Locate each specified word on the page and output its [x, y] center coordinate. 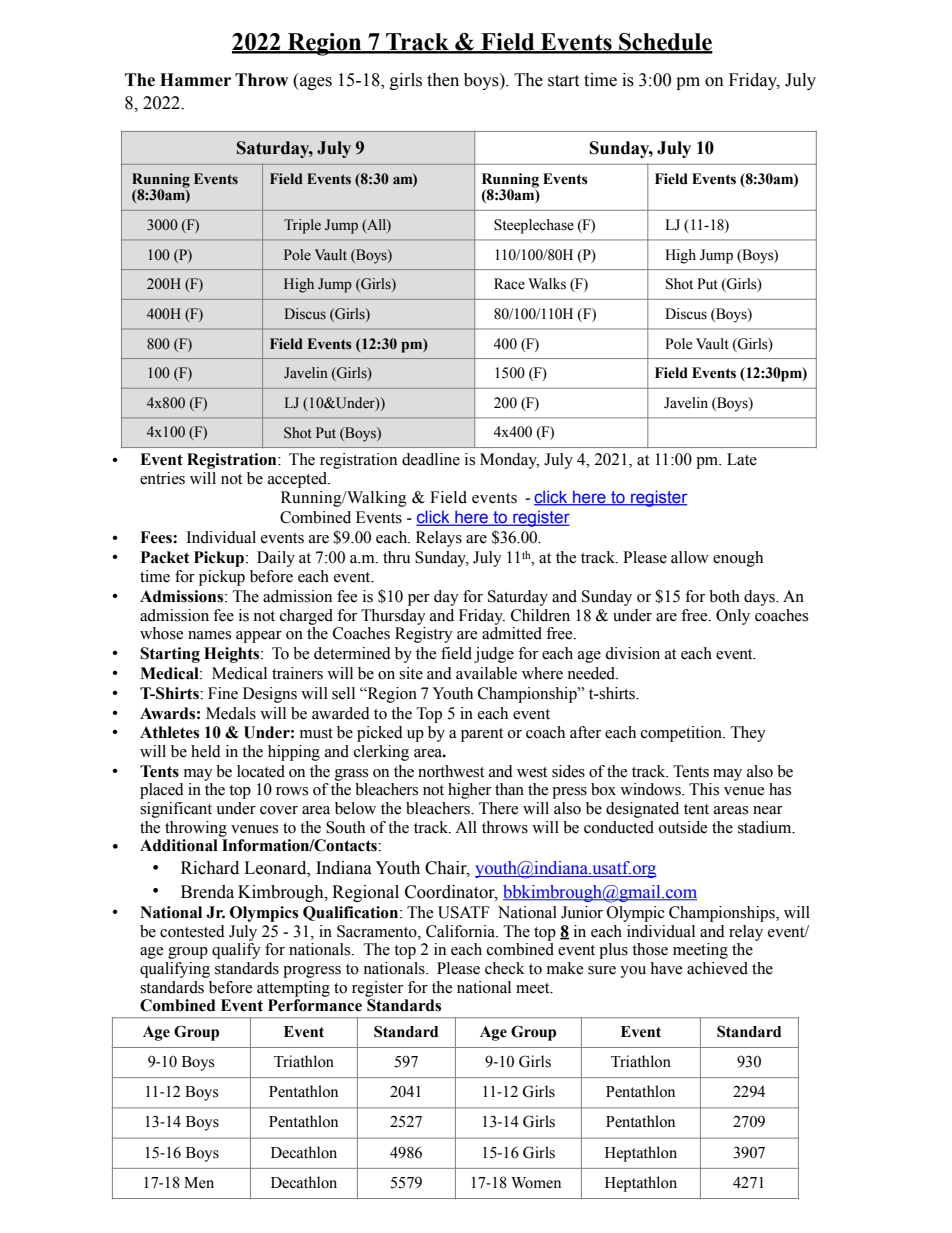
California [462, 931]
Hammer [195, 80]
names [209, 635]
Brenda [207, 892]
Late [742, 459]
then [443, 80]
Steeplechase [534, 226]
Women [536, 1183]
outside [683, 827]
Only [733, 617]
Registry [424, 635]
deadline [431, 459]
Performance [315, 1005]
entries [162, 478]
